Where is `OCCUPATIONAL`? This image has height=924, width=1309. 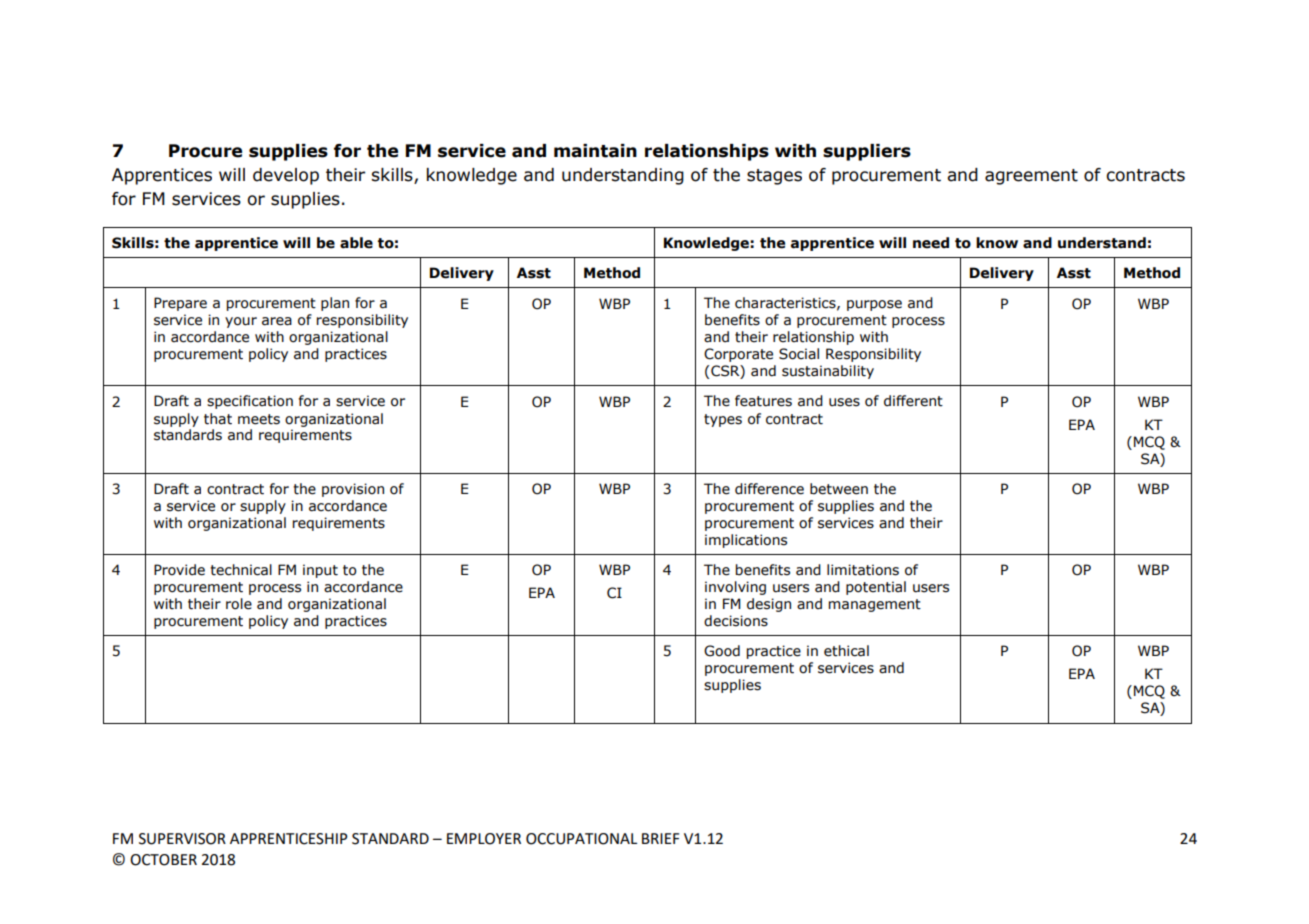 OCCUPATIONAL is located at coordinates (581, 839).
